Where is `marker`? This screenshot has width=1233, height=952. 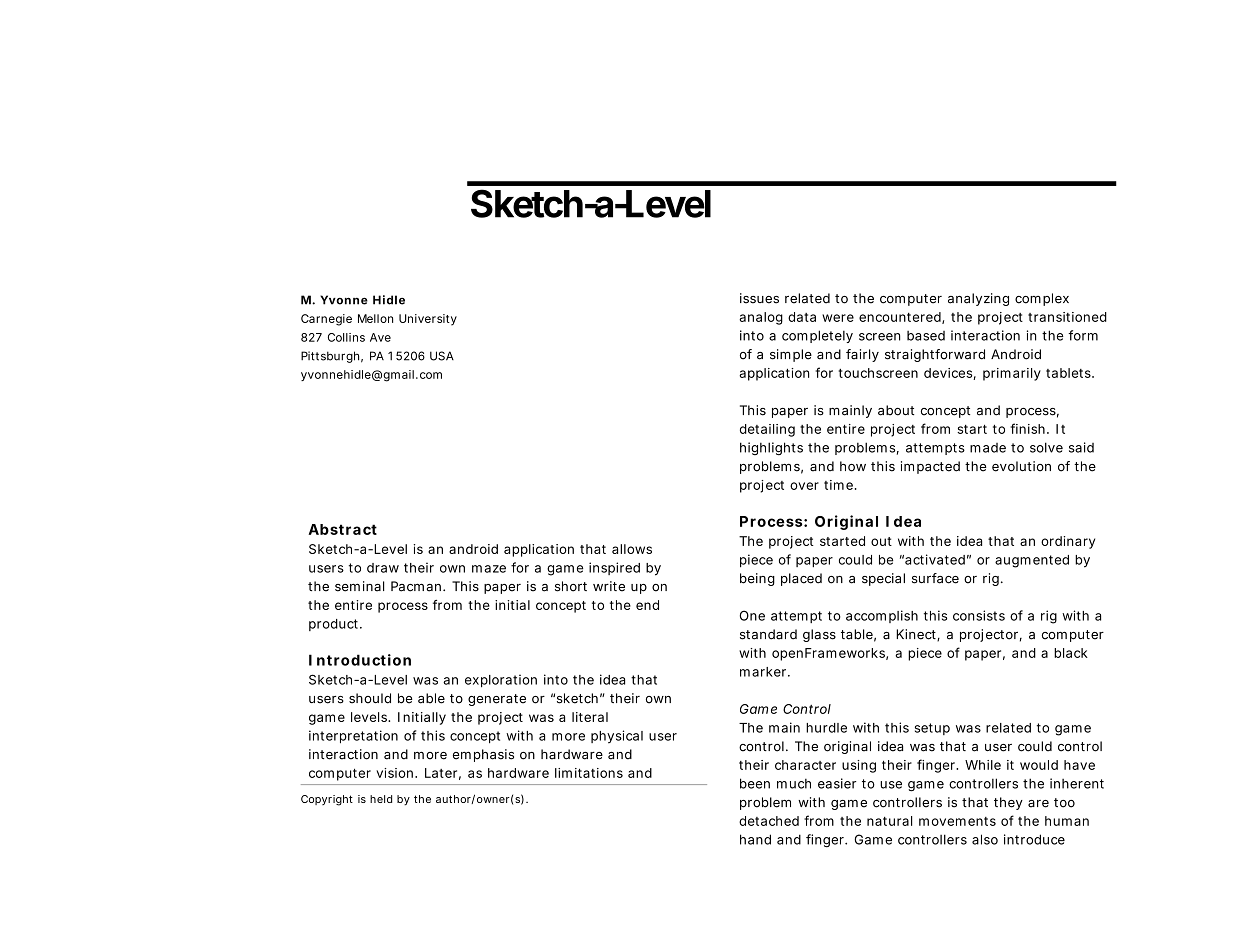
marker is located at coordinates (764, 672).
